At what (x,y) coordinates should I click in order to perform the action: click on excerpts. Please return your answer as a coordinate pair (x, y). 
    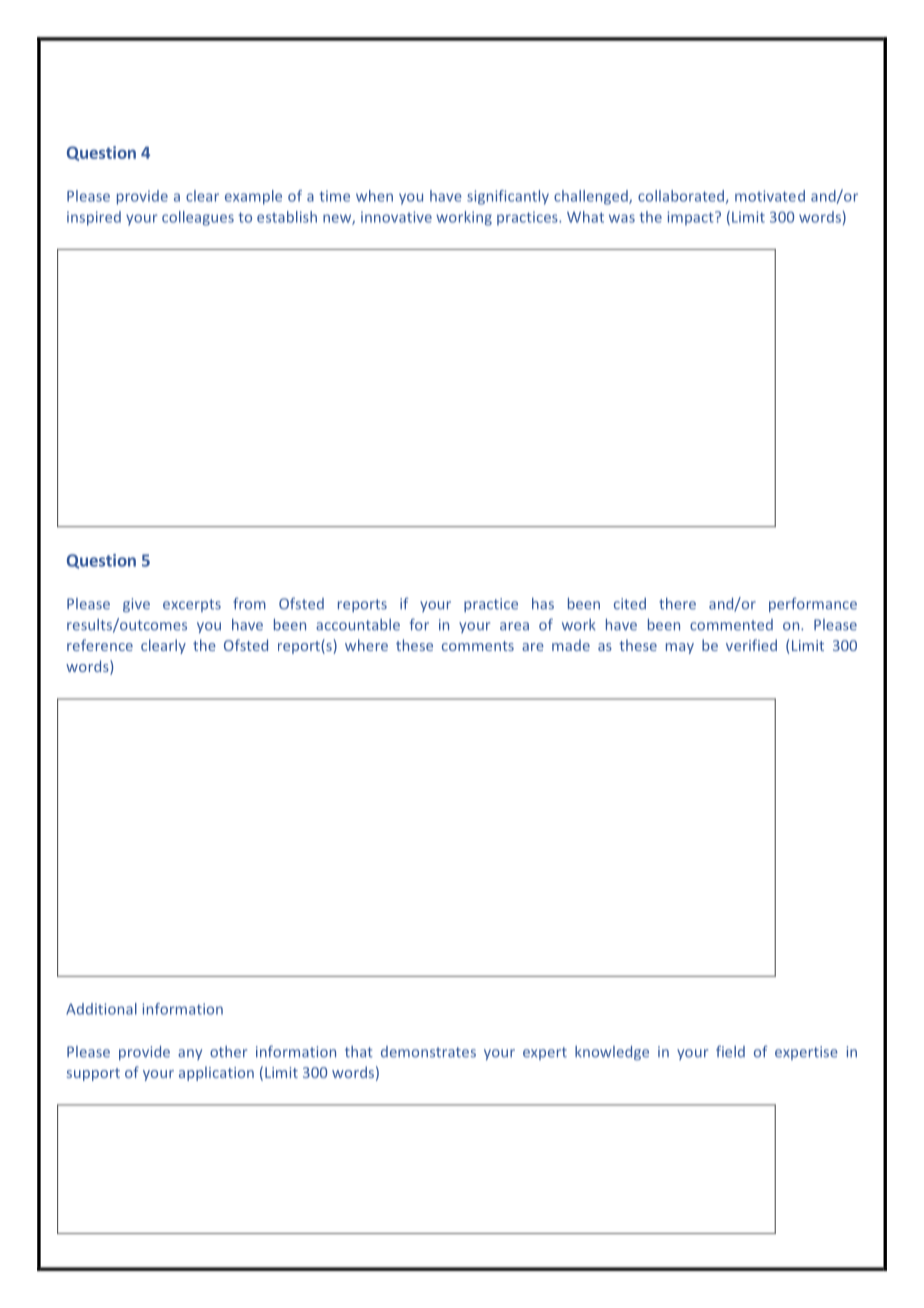
    Looking at the image, I should click on (192, 605).
